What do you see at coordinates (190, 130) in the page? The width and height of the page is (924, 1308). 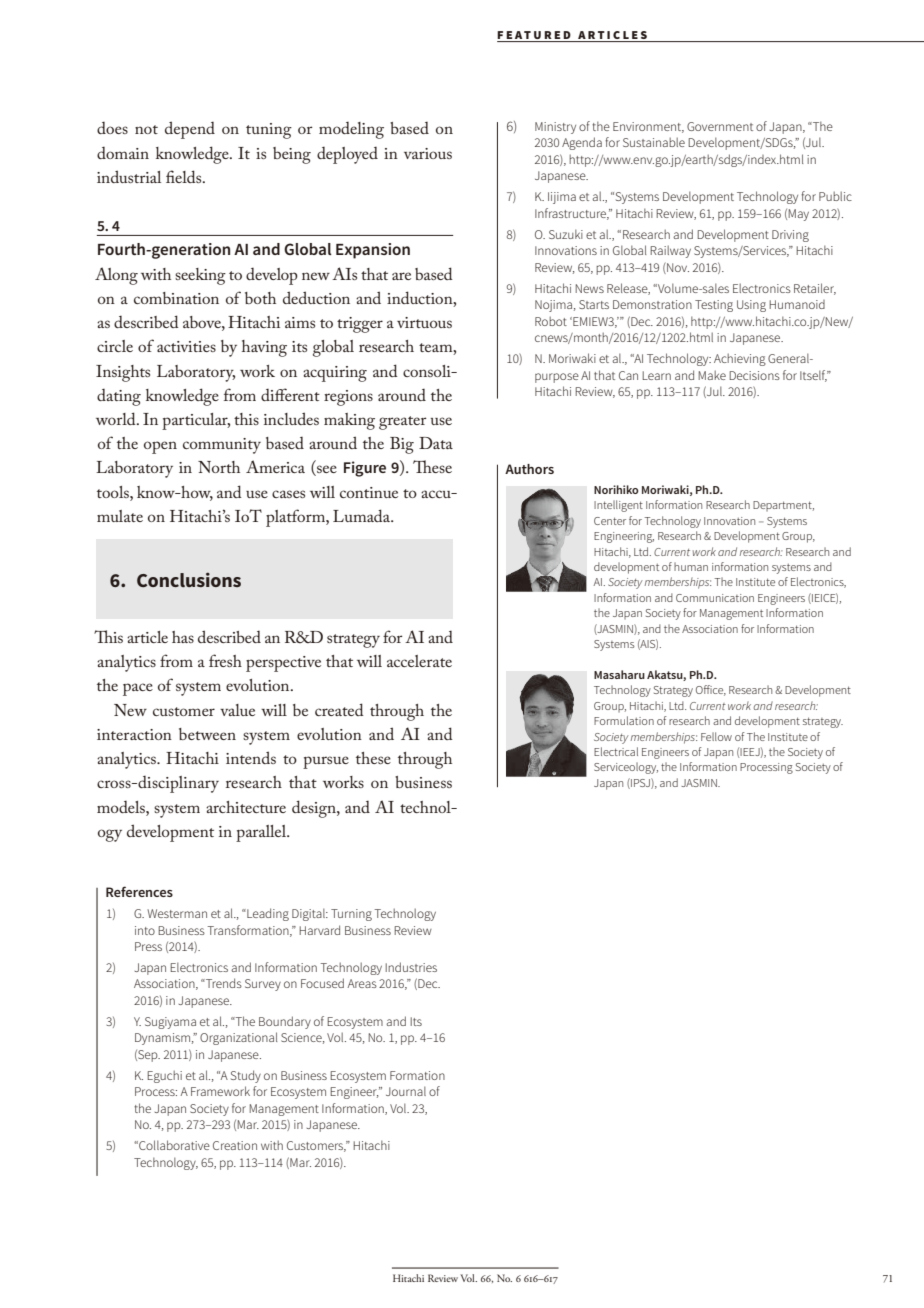 I see `depend` at bounding box center [190, 130].
